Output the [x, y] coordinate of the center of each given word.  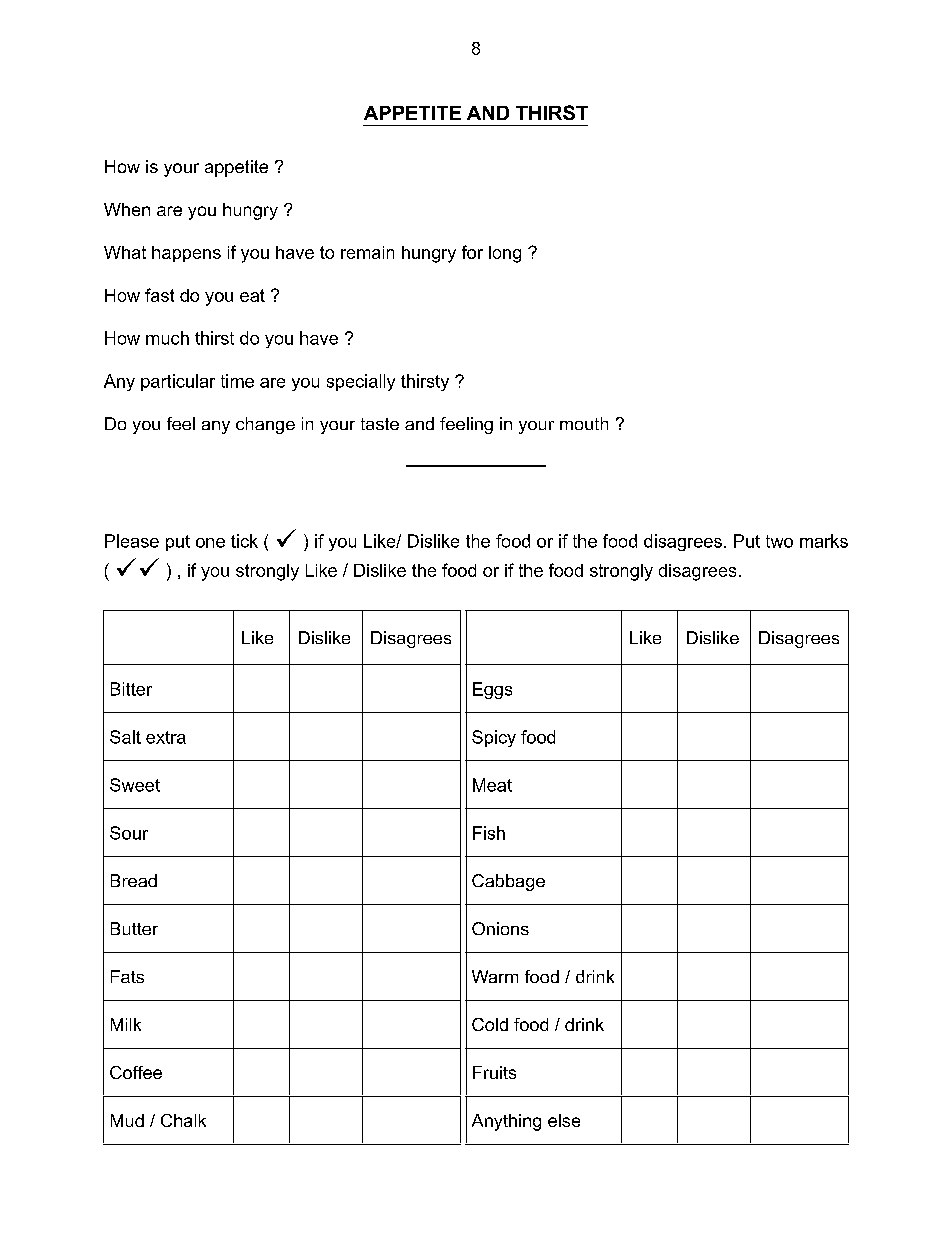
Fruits [494, 1072]
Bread [134, 880]
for [472, 252]
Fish [489, 833]
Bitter [131, 689]
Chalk [183, 1120]
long [505, 254]
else [564, 1120]
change [265, 425]
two [779, 541]
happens [186, 254]
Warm [495, 976]
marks [824, 541]
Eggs [492, 690]
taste [380, 424]
